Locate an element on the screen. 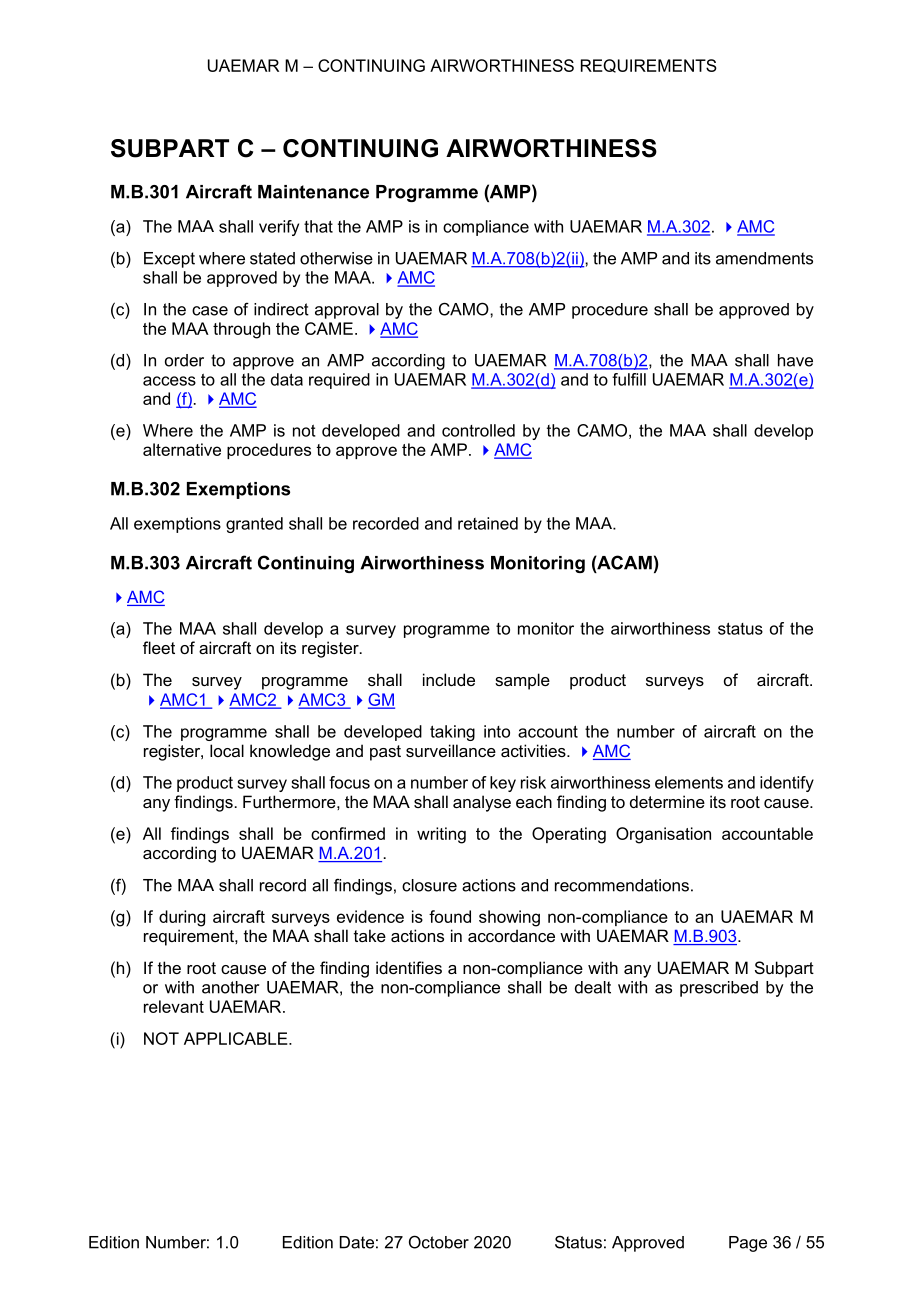  verify is located at coordinates (279, 228).
